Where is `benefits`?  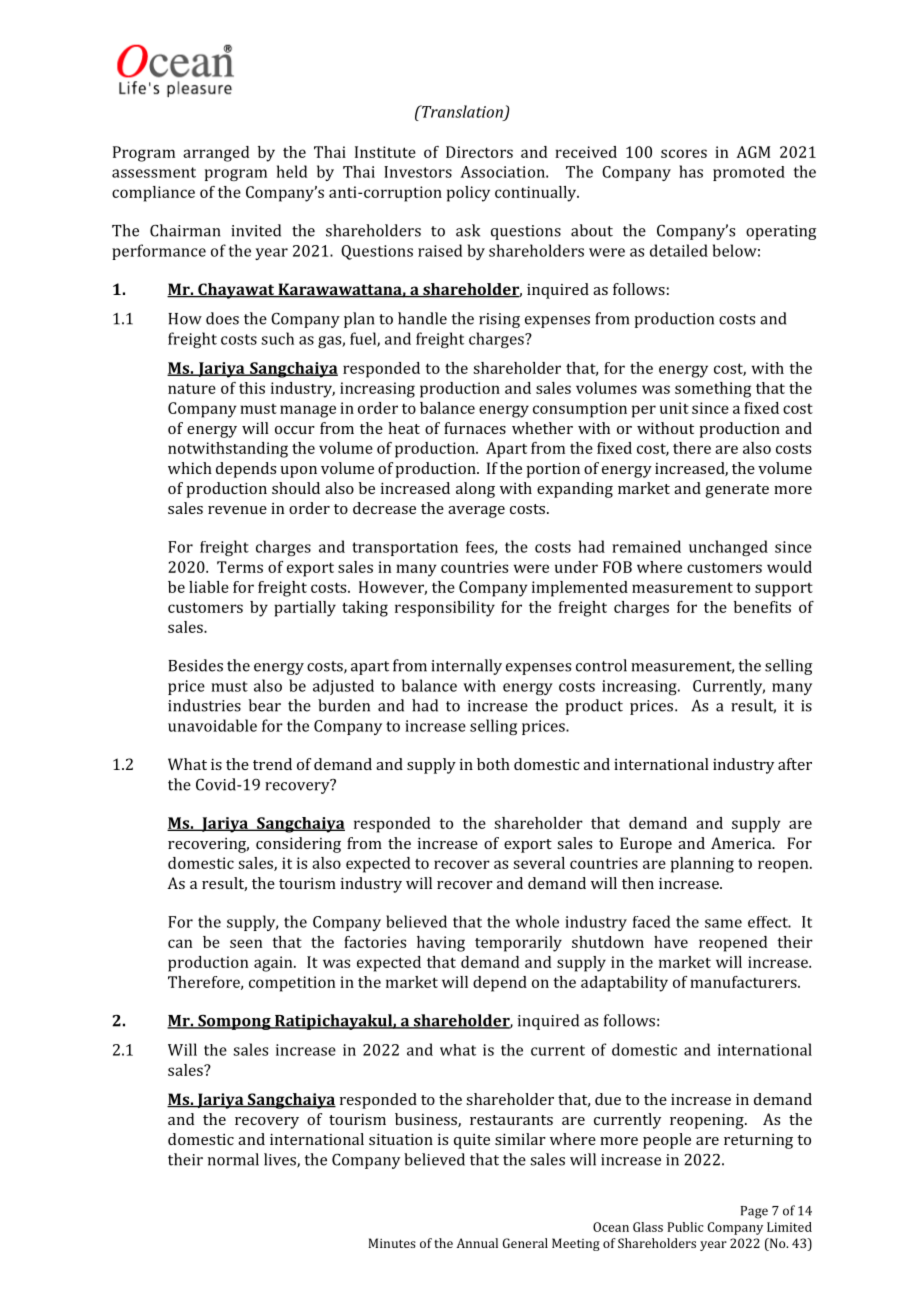 benefits is located at coordinates (762, 607).
